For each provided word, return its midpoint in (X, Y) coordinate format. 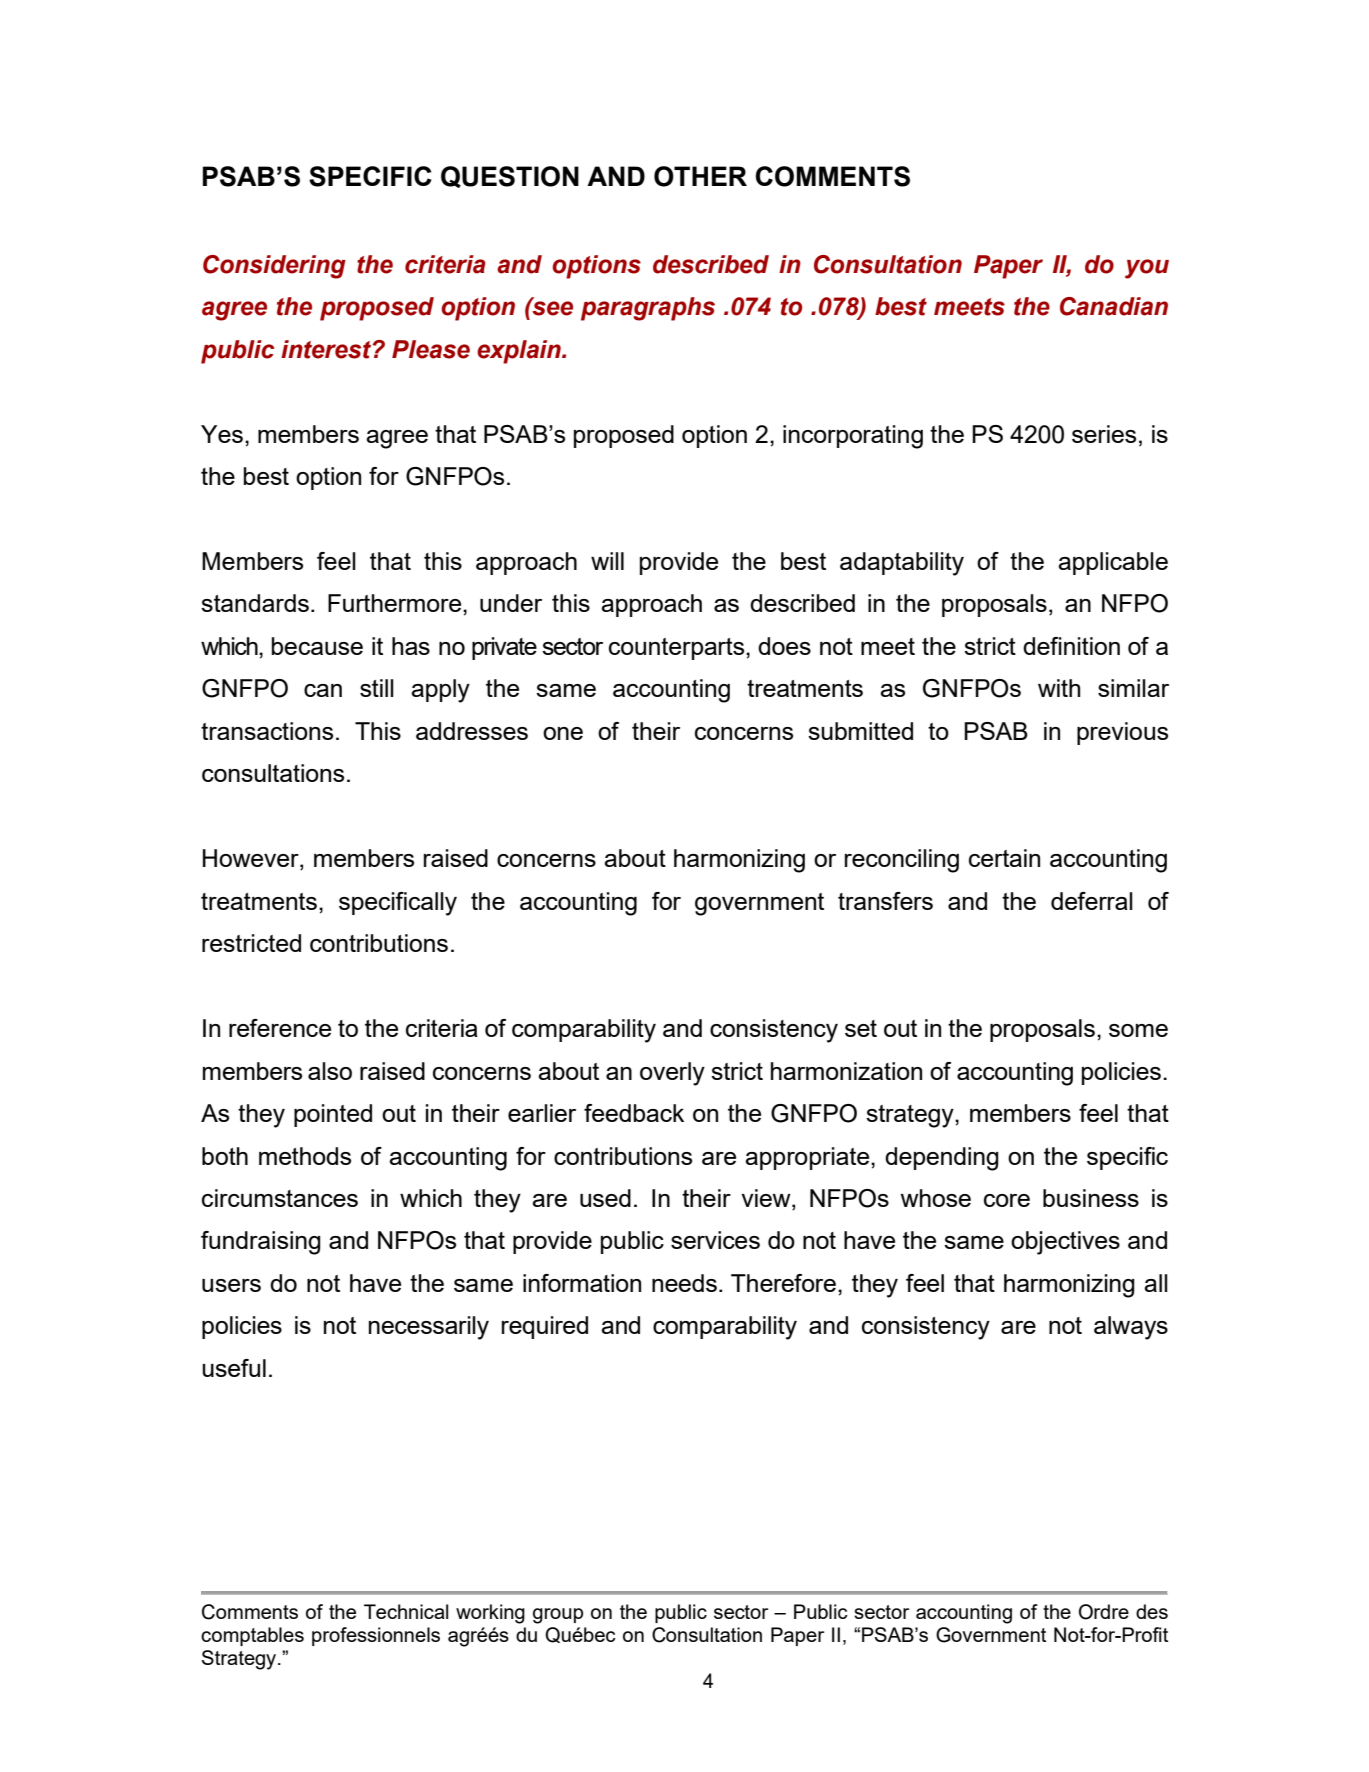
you (1147, 269)
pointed (333, 1115)
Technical (406, 1611)
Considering (274, 267)
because (317, 646)
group (558, 1616)
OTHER (700, 176)
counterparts (678, 649)
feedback (634, 1113)
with (1059, 688)
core (1007, 1200)
